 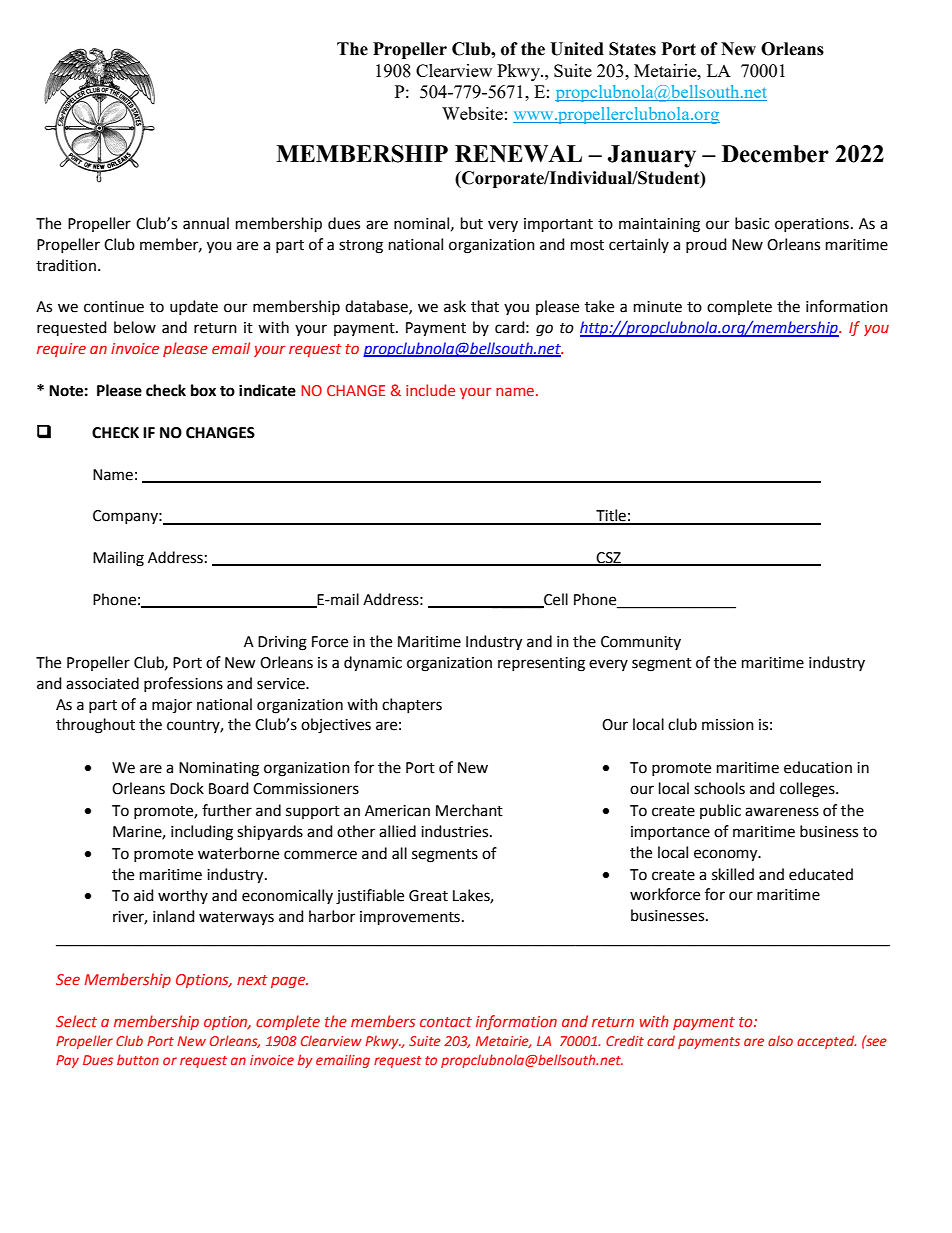 What do you see at coordinates (76, 1021) in the image?
I see `Select` at bounding box center [76, 1021].
